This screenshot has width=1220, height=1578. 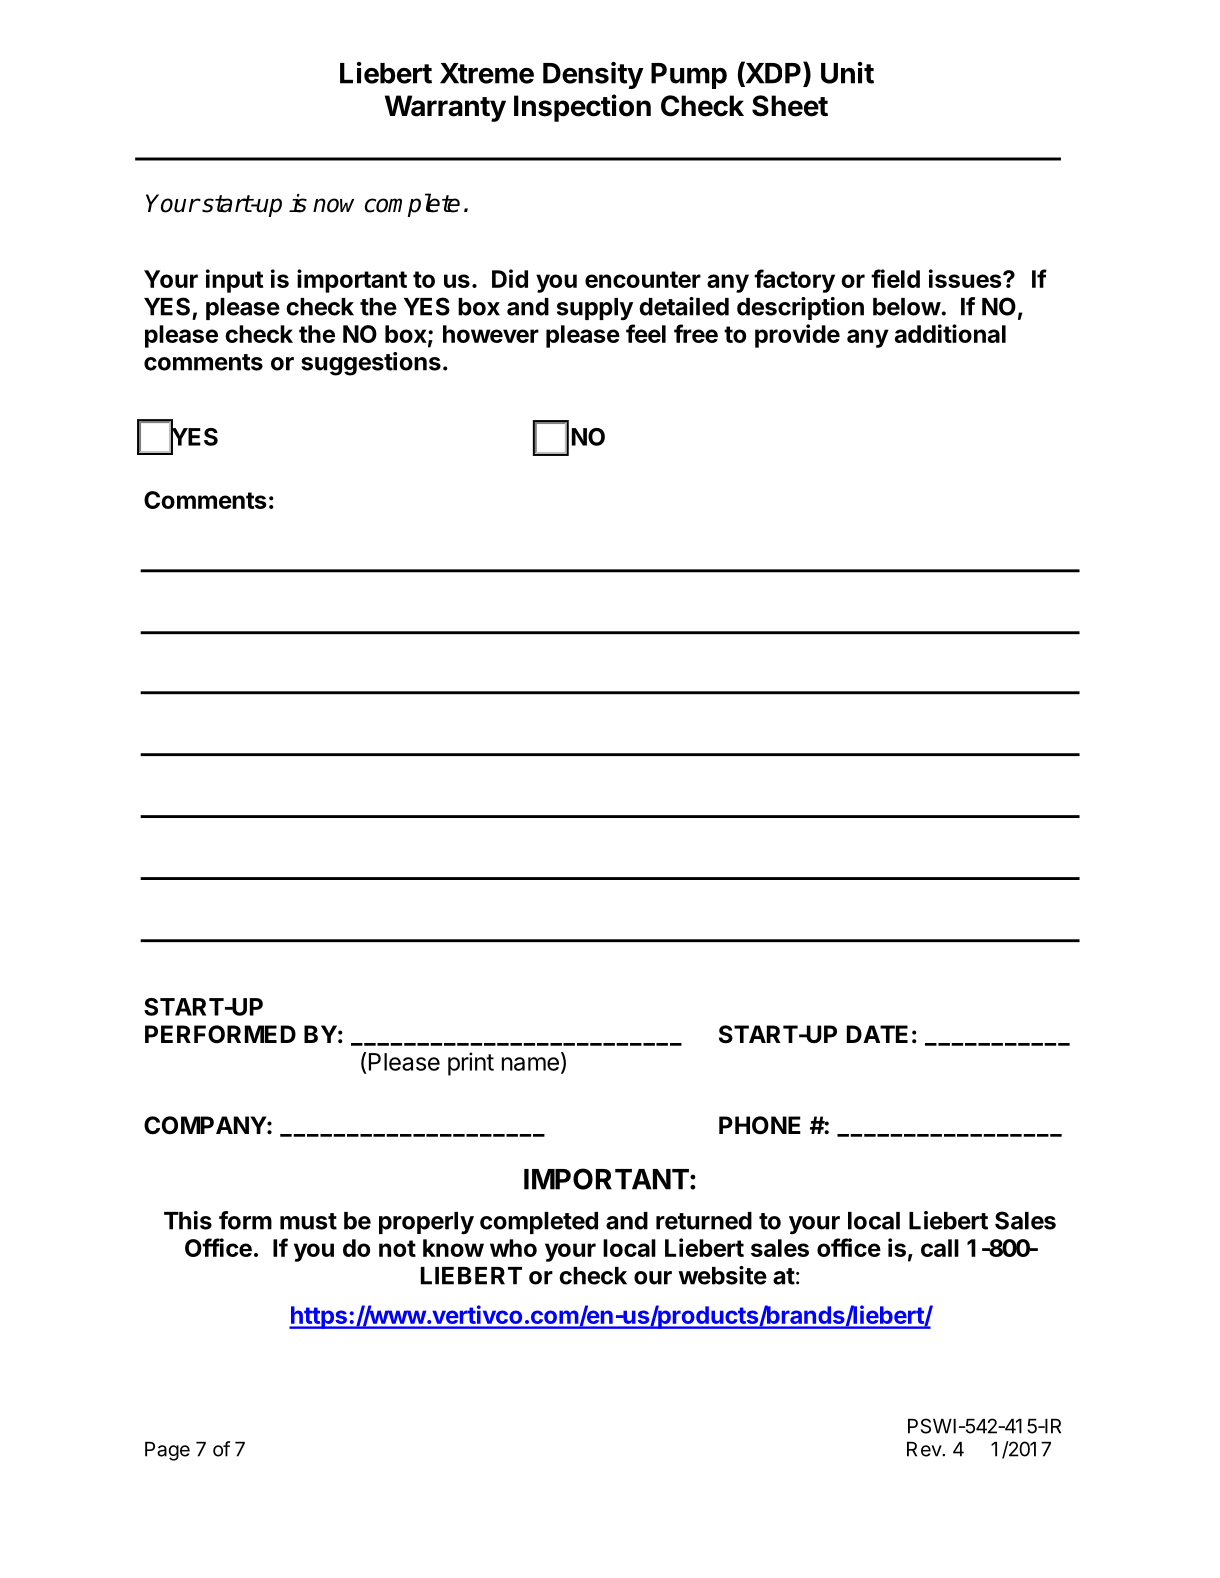 I want to click on however, so click(x=491, y=334).
